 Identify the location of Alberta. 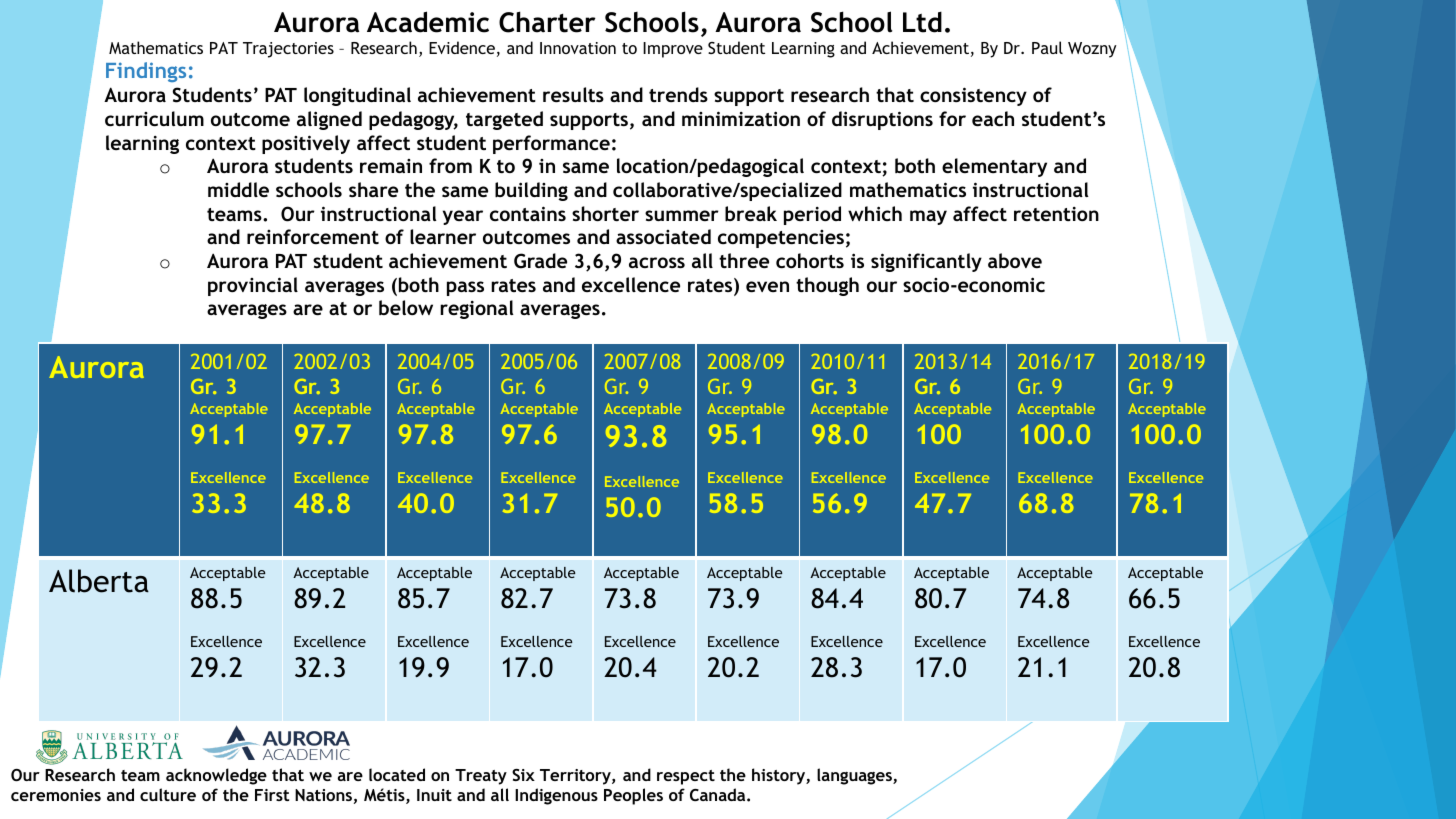
(99, 581).
